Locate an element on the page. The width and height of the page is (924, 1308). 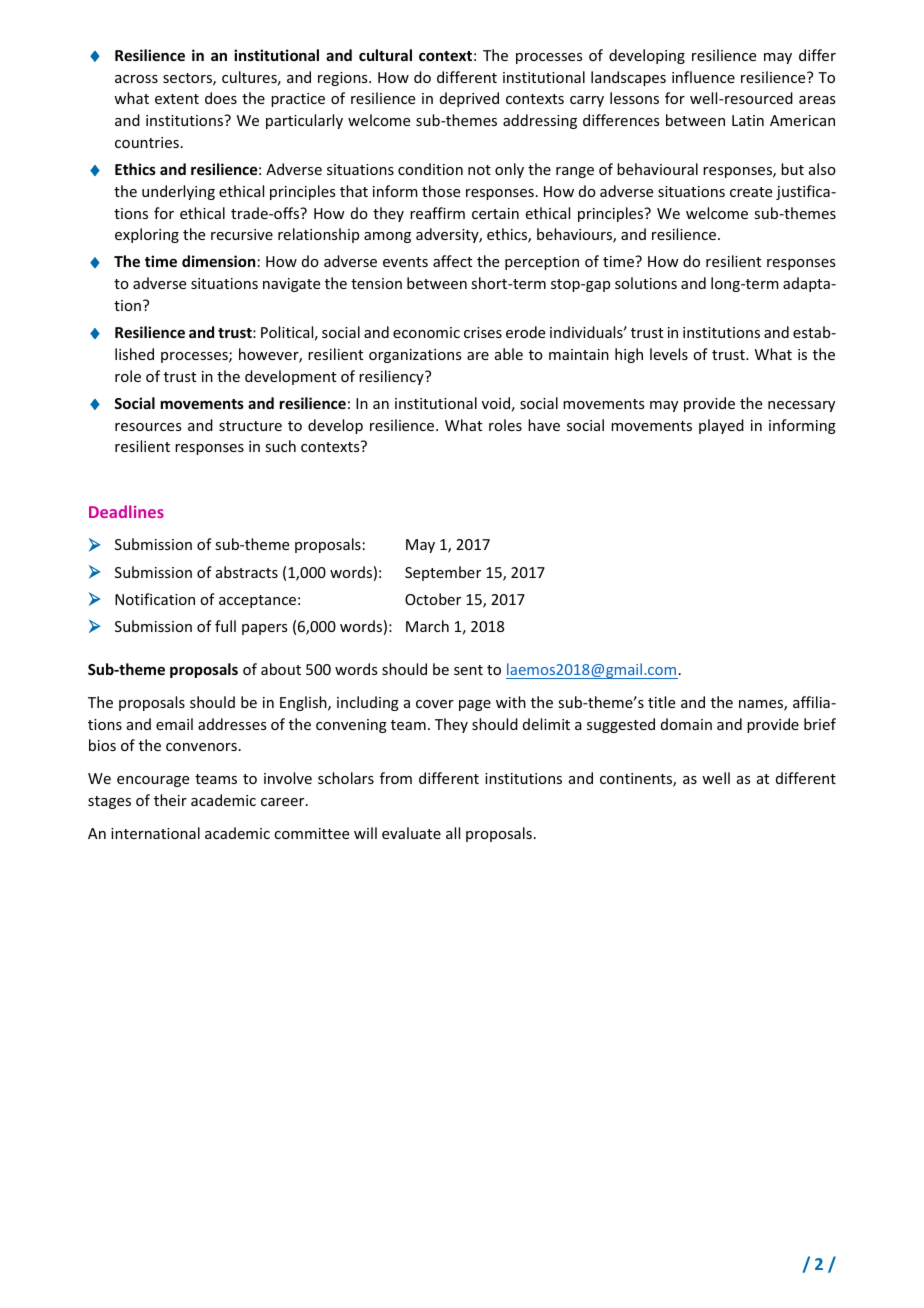
September is located at coordinates (443, 573).
